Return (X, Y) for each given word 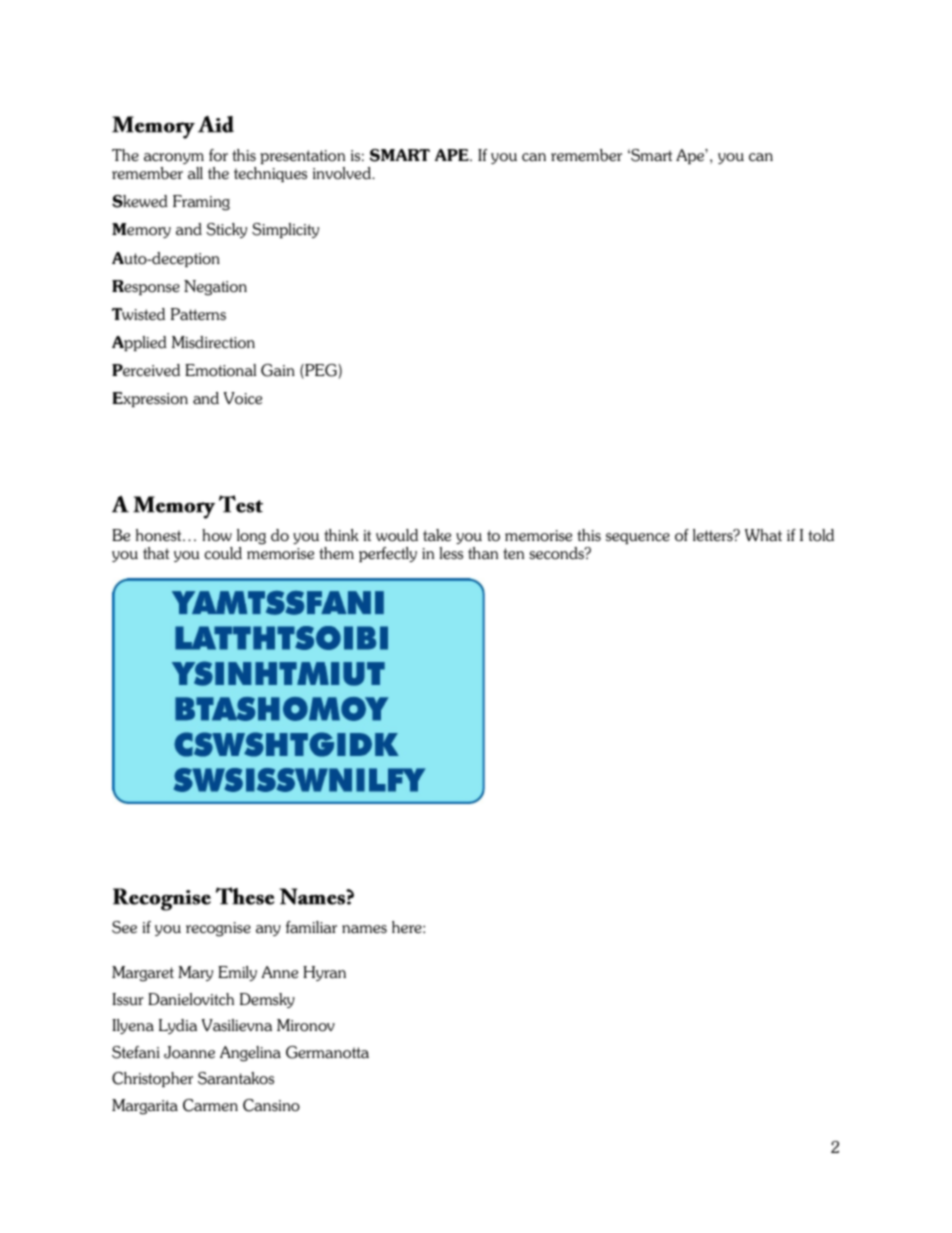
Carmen (210, 1105)
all (195, 173)
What (763, 535)
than (483, 553)
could (223, 553)
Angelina (250, 1054)
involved (343, 173)
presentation (302, 157)
